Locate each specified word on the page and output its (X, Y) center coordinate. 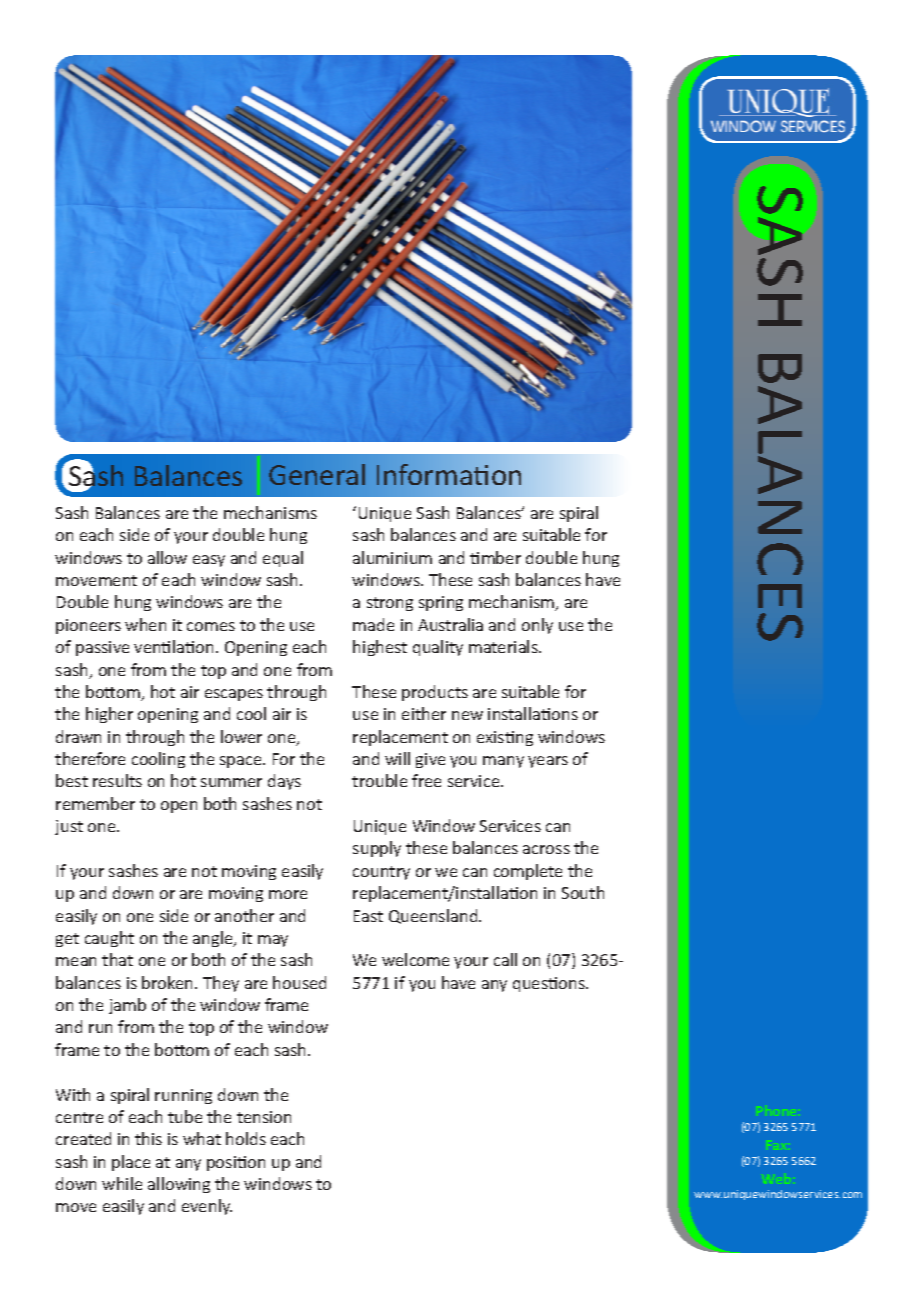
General (317, 474)
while (122, 1183)
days (284, 782)
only (537, 626)
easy (209, 561)
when (145, 624)
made (373, 624)
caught (109, 939)
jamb (127, 1006)
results (117, 780)
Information (449, 474)
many (503, 762)
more (288, 894)
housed (299, 982)
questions (550, 984)
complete (528, 872)
